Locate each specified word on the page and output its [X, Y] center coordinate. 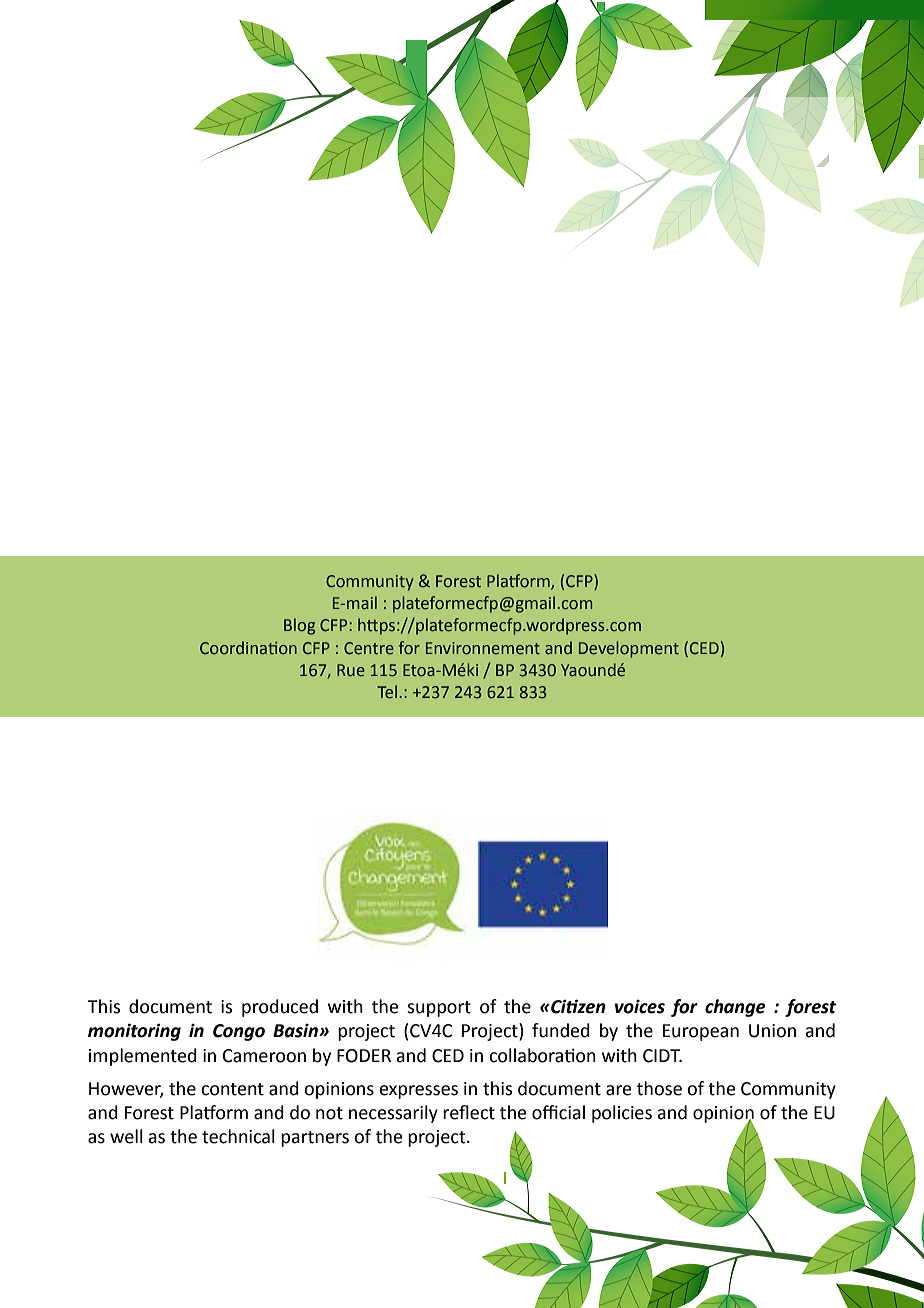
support [439, 1009]
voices [640, 1006]
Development [629, 649]
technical [238, 1136]
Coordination [248, 648]
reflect [469, 1112]
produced [280, 1008]
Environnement [483, 648]
